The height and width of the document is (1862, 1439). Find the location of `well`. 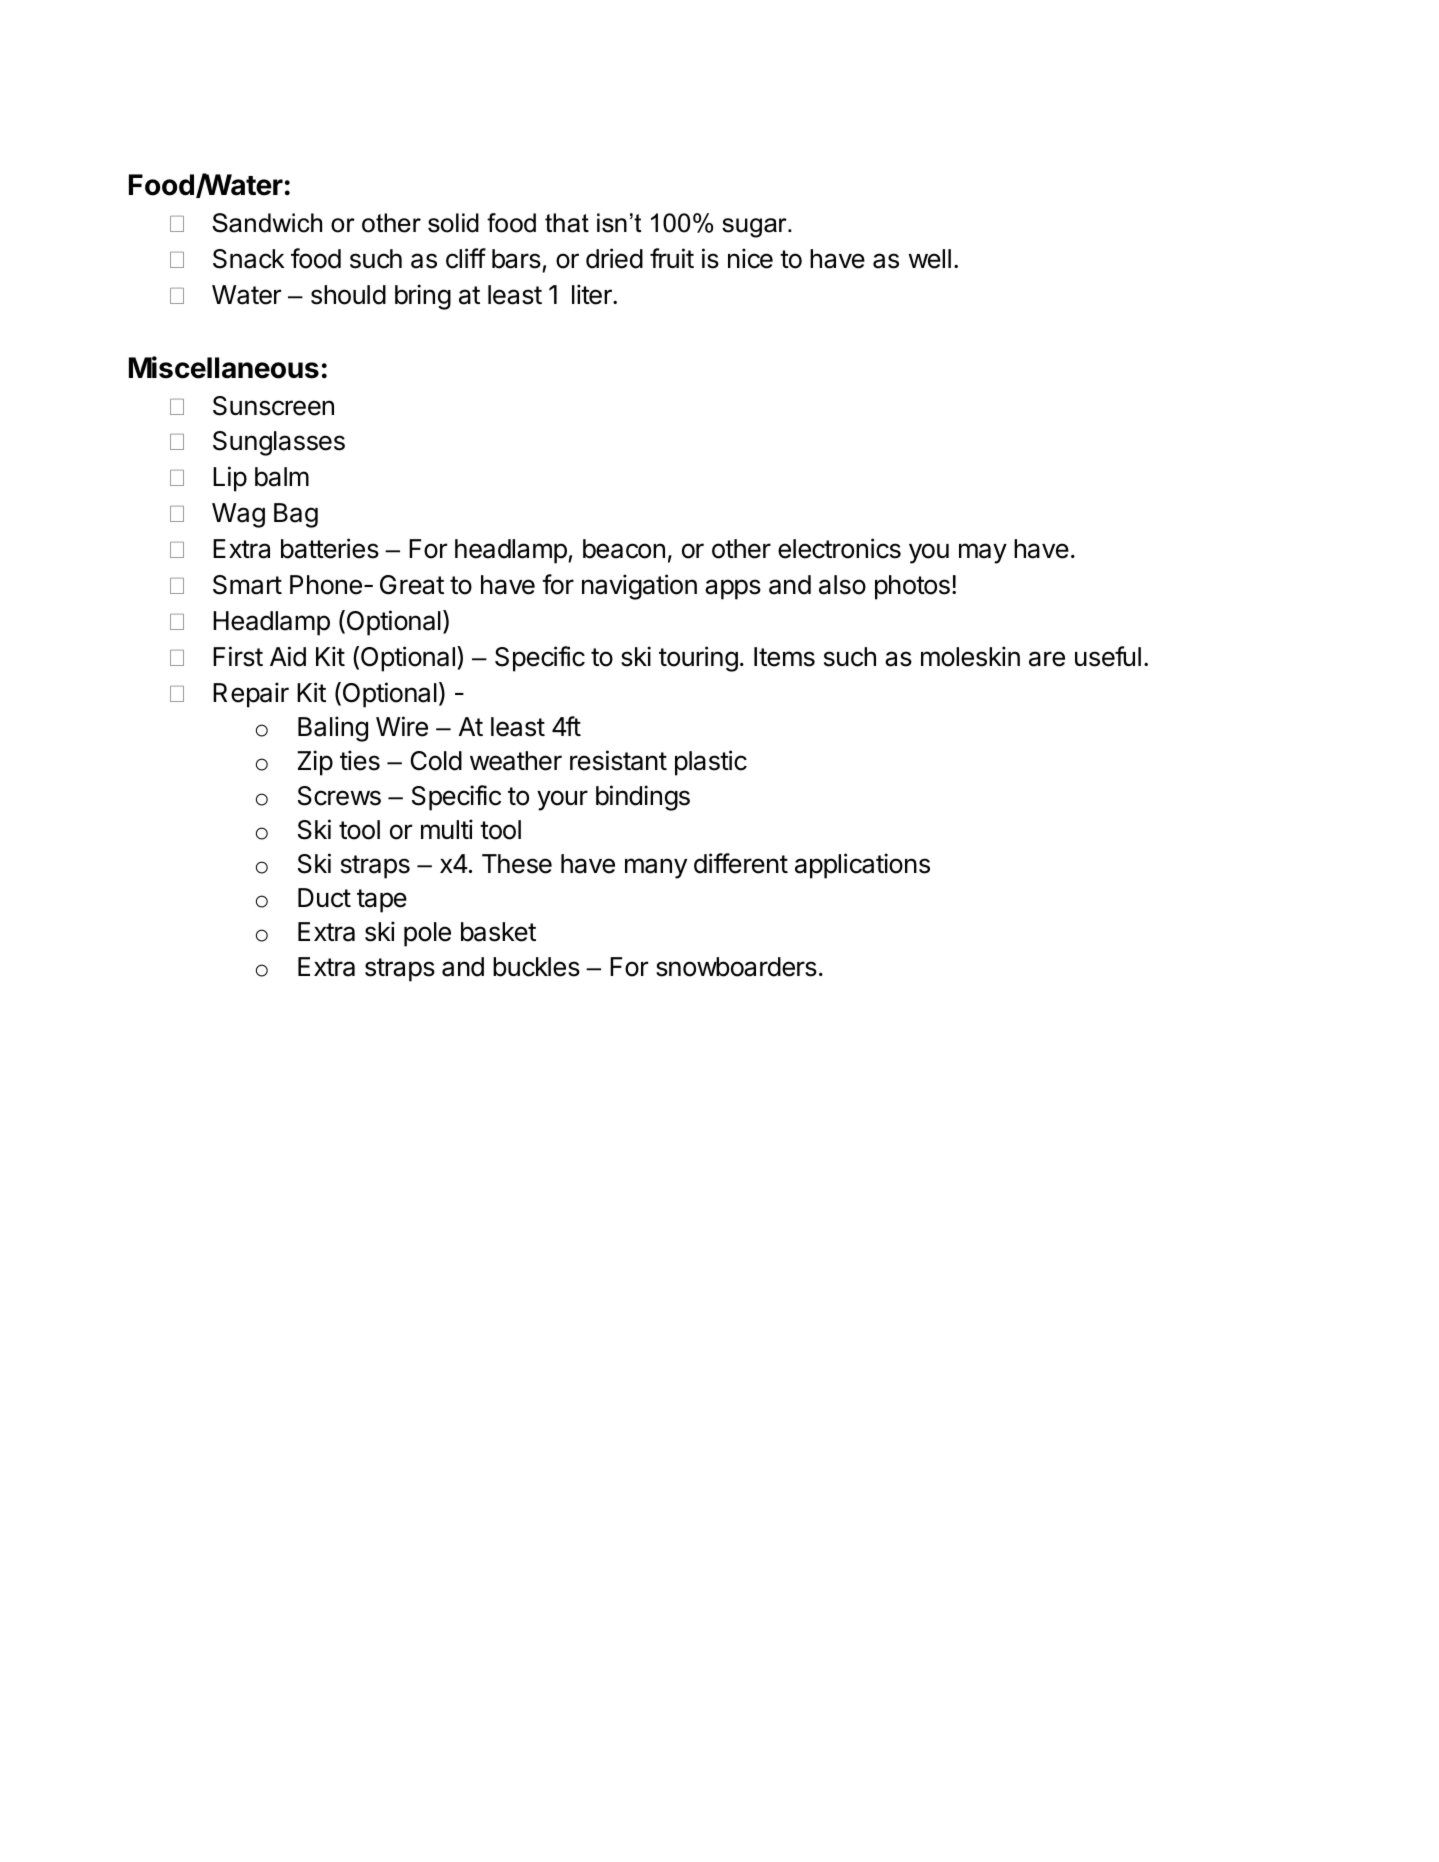

well is located at coordinates (930, 259).
